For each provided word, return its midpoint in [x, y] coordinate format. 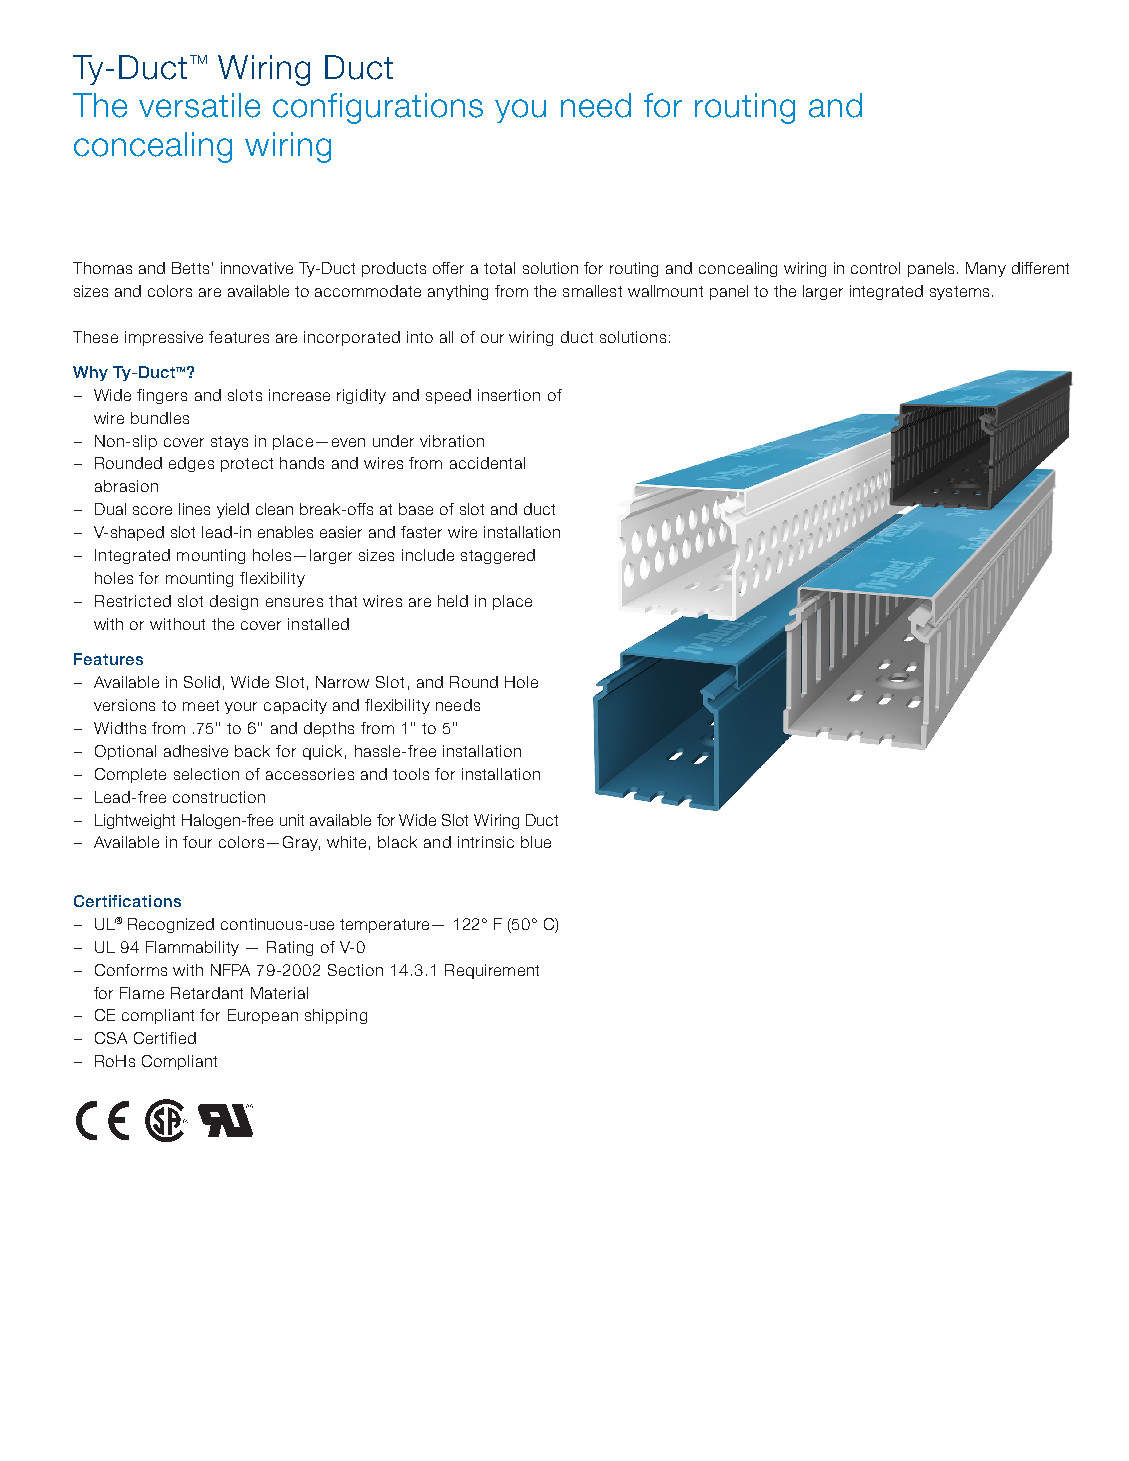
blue [536, 842]
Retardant [207, 993]
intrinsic [486, 842]
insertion [509, 395]
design [234, 602]
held [453, 601]
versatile [199, 105]
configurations [378, 108]
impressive [164, 338]
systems [959, 293]
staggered [498, 556]
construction [219, 797]
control [875, 268]
